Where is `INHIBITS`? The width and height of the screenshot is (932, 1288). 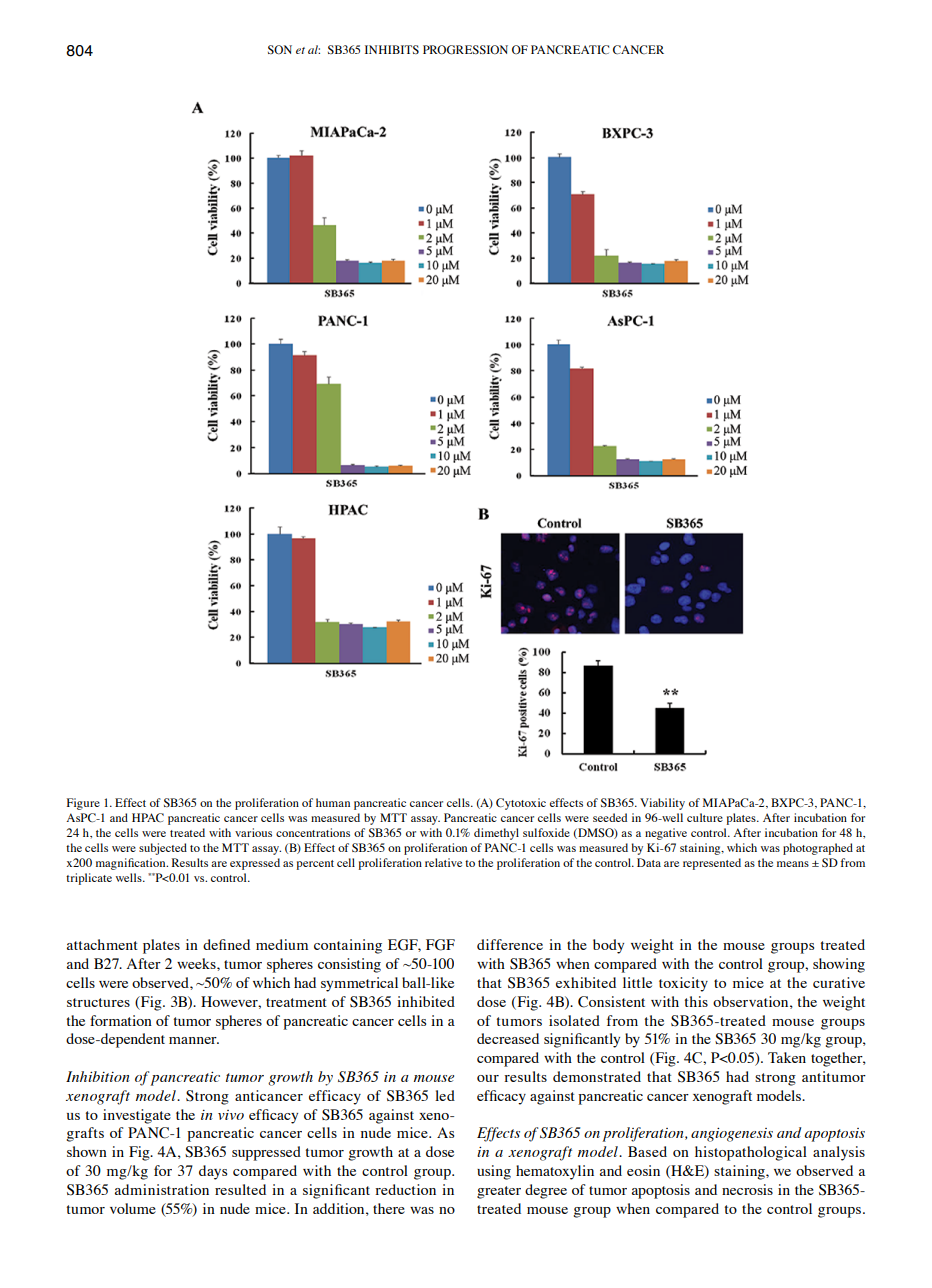
INHIBITS is located at coordinates (392, 49).
